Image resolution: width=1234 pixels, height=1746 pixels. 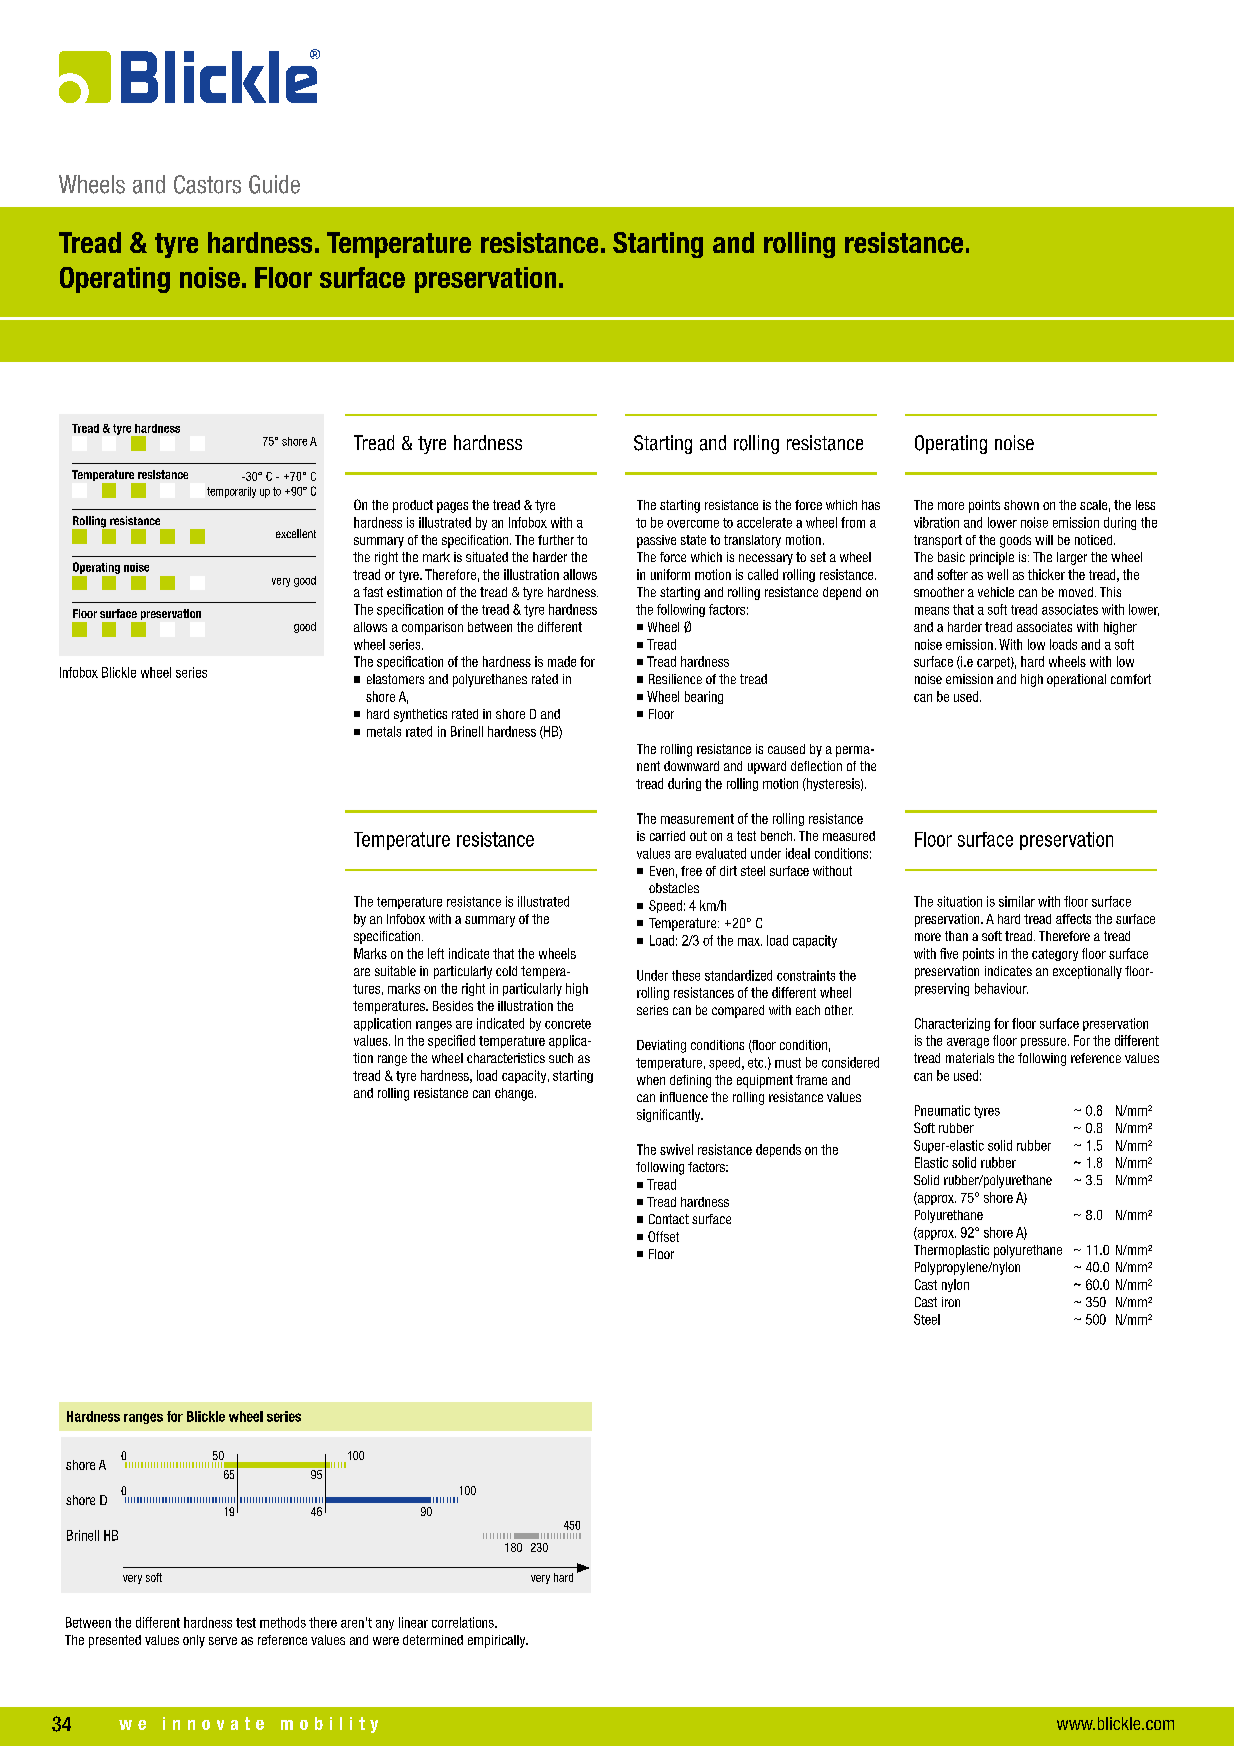 What do you see at coordinates (1131, 679) in the screenshot?
I see `comfort` at bounding box center [1131, 679].
